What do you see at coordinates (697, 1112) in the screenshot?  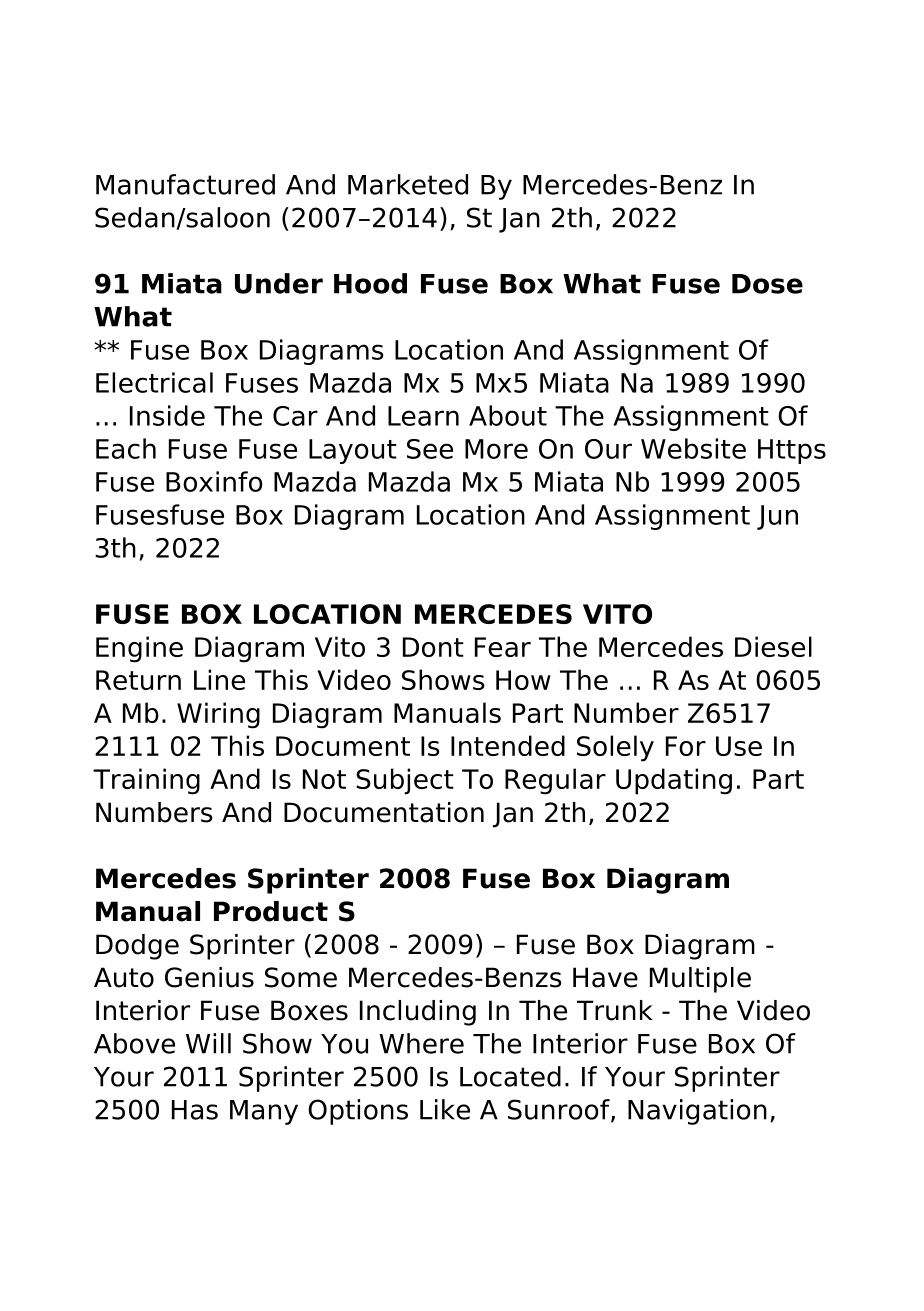 I see `Navigation` at bounding box center [697, 1112].
